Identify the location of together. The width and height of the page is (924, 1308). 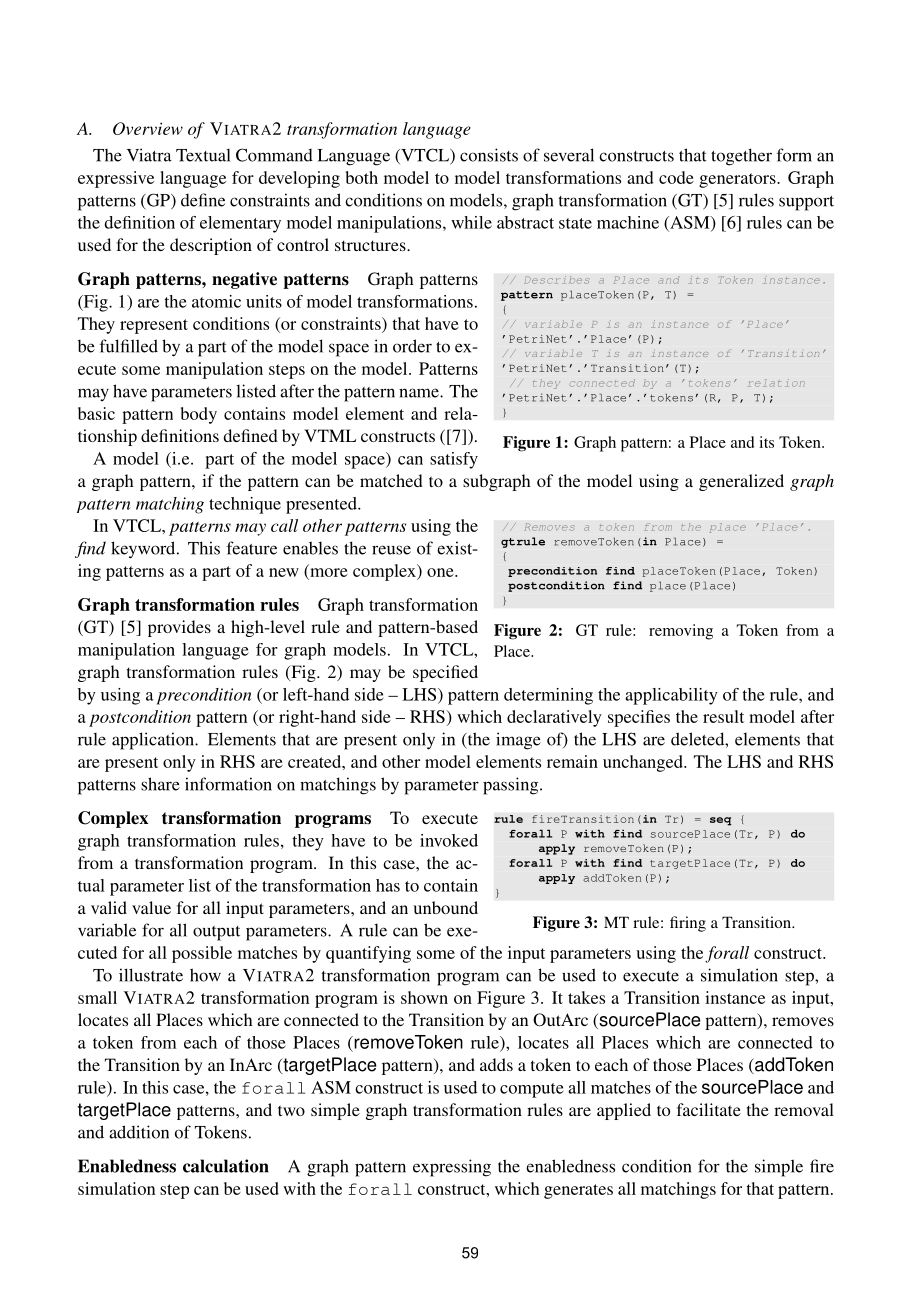
(741, 157).
